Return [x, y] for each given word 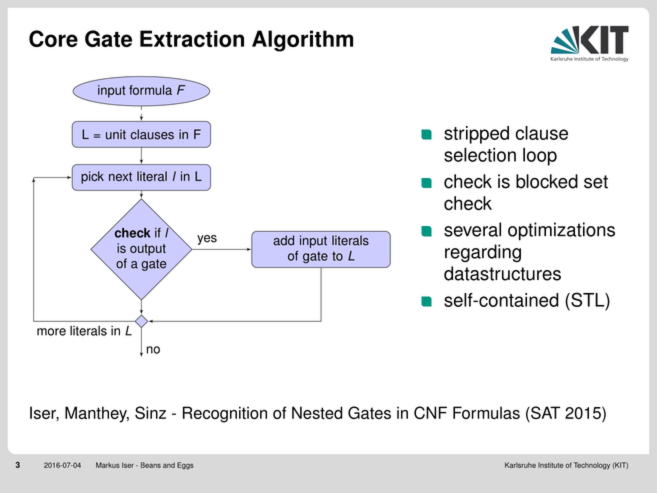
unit [116, 134]
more [51, 332]
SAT [544, 414]
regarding [483, 253]
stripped [476, 135]
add [283, 240]
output [148, 250]
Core [53, 38]
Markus [108, 465]
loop [540, 157]
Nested [317, 412]
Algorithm [302, 41]
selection [480, 155]
